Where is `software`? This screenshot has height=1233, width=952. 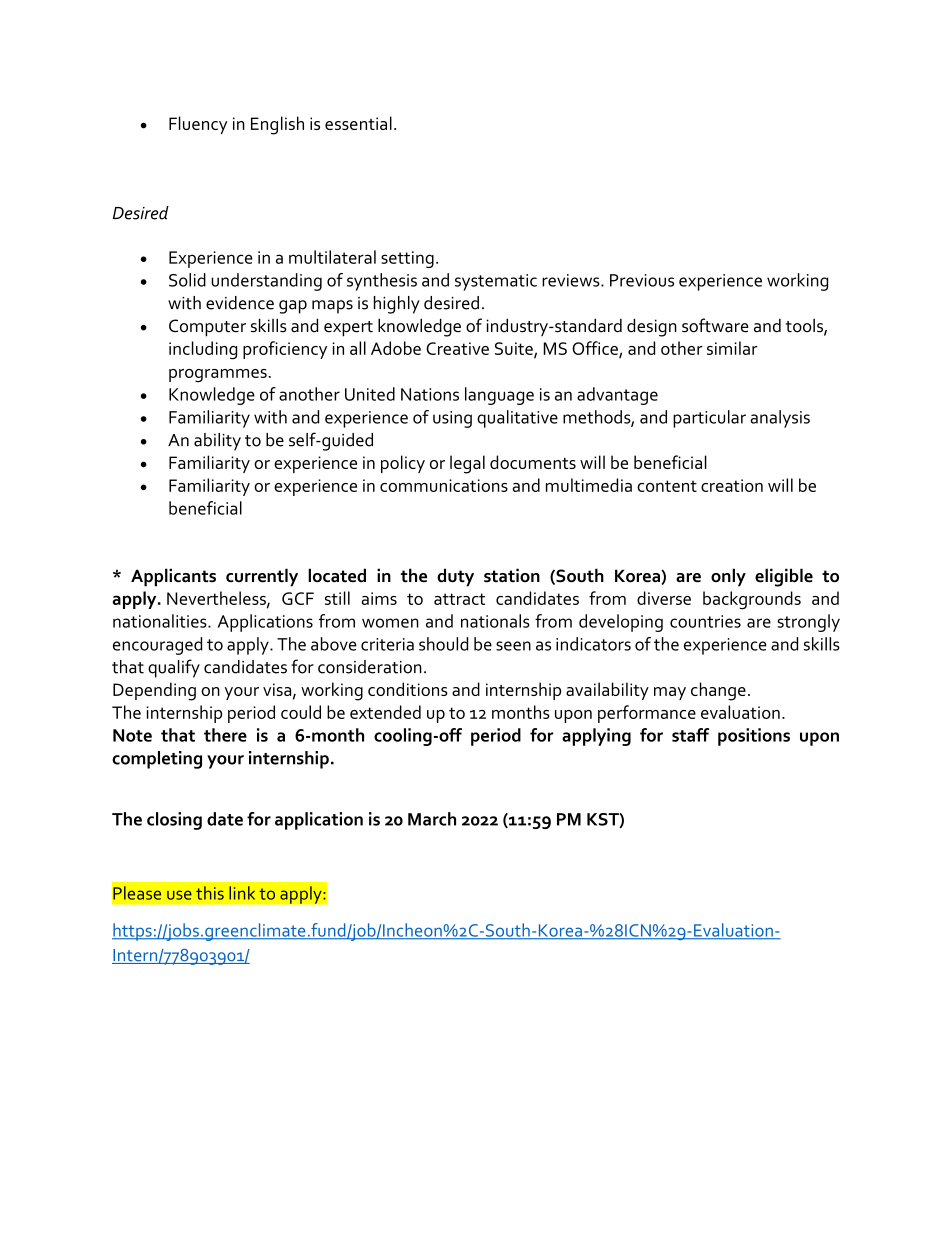 software is located at coordinates (715, 325).
